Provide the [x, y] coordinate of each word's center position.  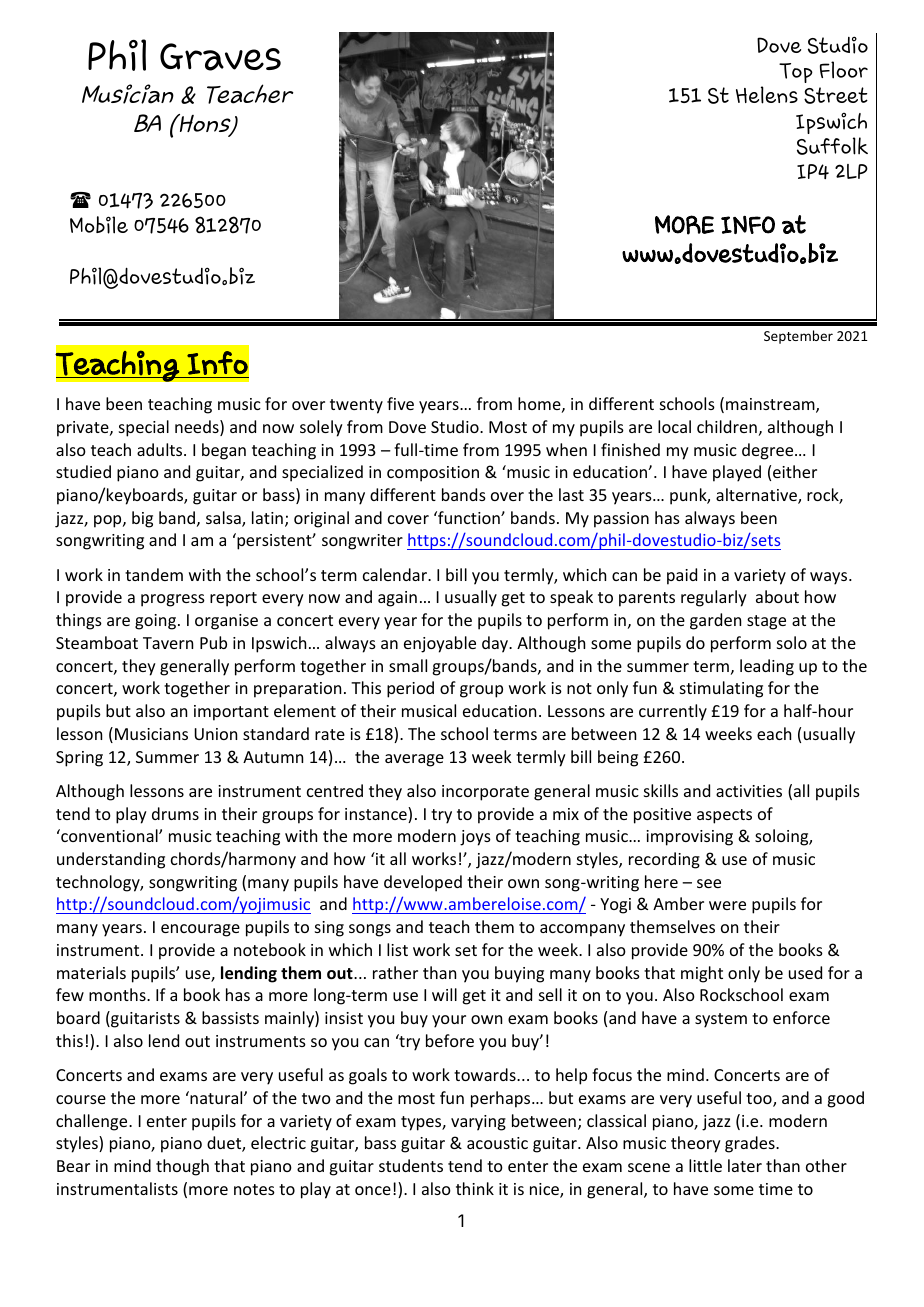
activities [749, 791]
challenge [93, 1122]
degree [769, 451]
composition [433, 474]
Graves [220, 57]
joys [475, 838]
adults [161, 449]
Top [796, 73]
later [745, 1165]
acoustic [497, 1143]
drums [175, 813]
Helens [767, 95]
